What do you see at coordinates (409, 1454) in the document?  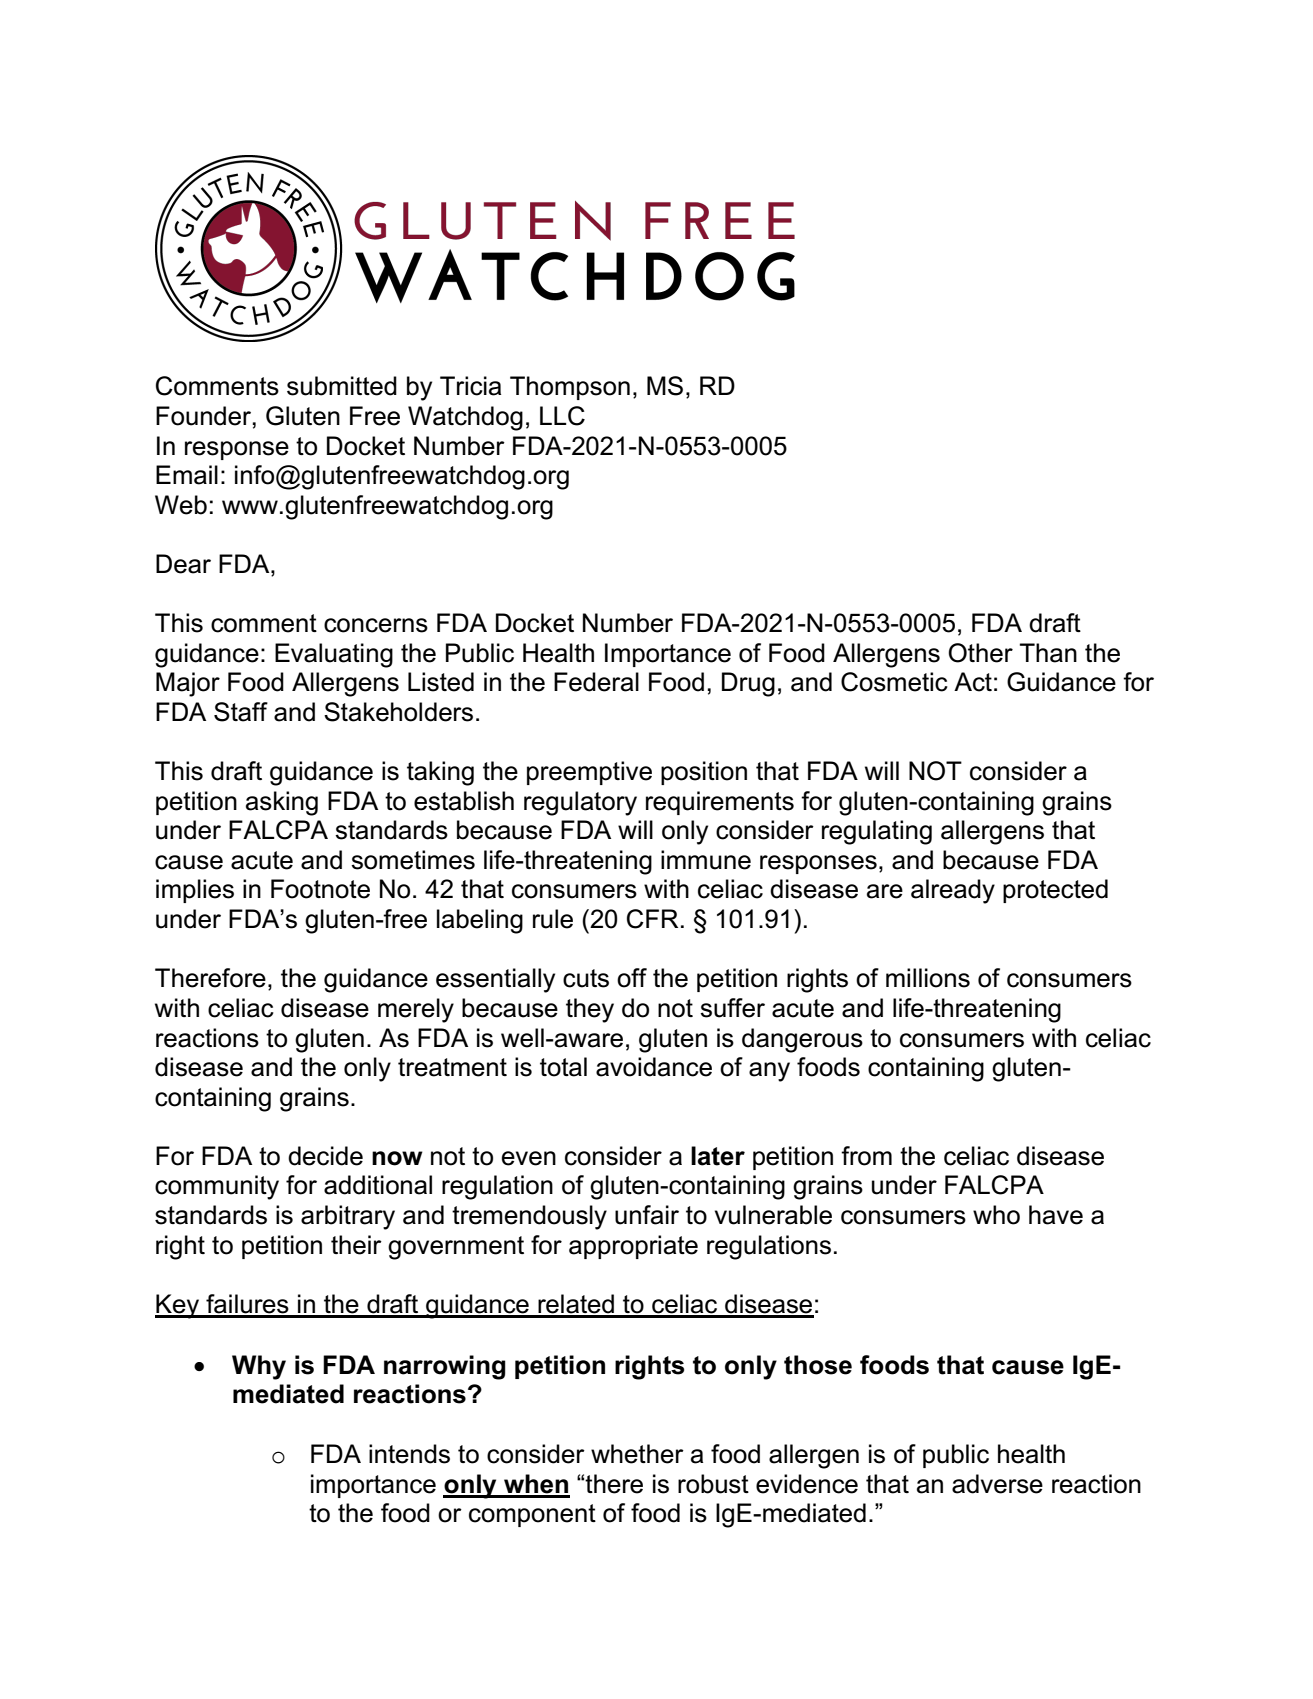 I see `intends` at bounding box center [409, 1454].
